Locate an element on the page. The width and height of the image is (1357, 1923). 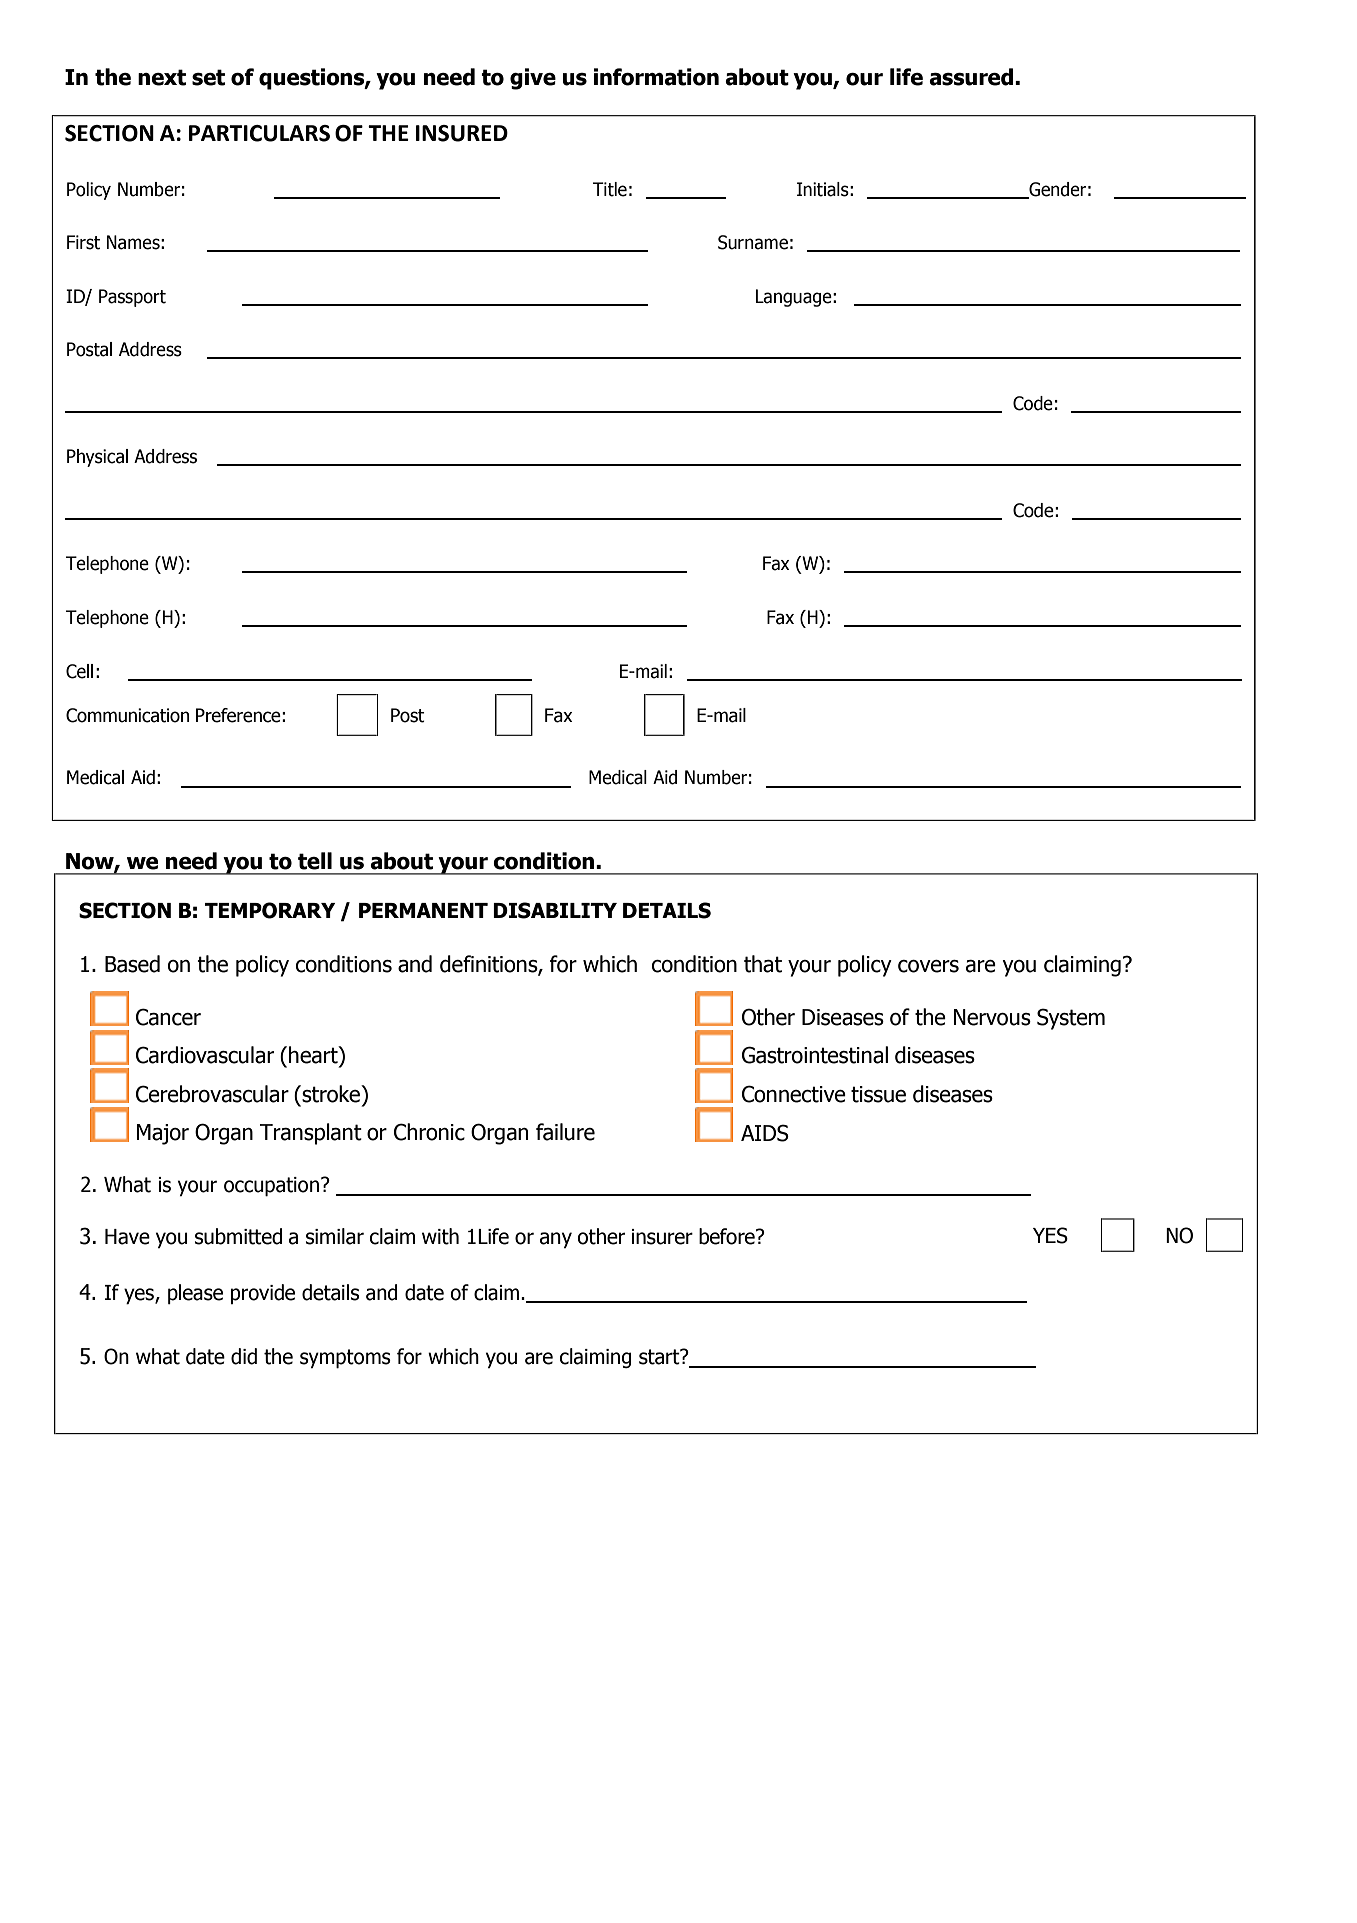
DISABILITY is located at coordinates (555, 910).
